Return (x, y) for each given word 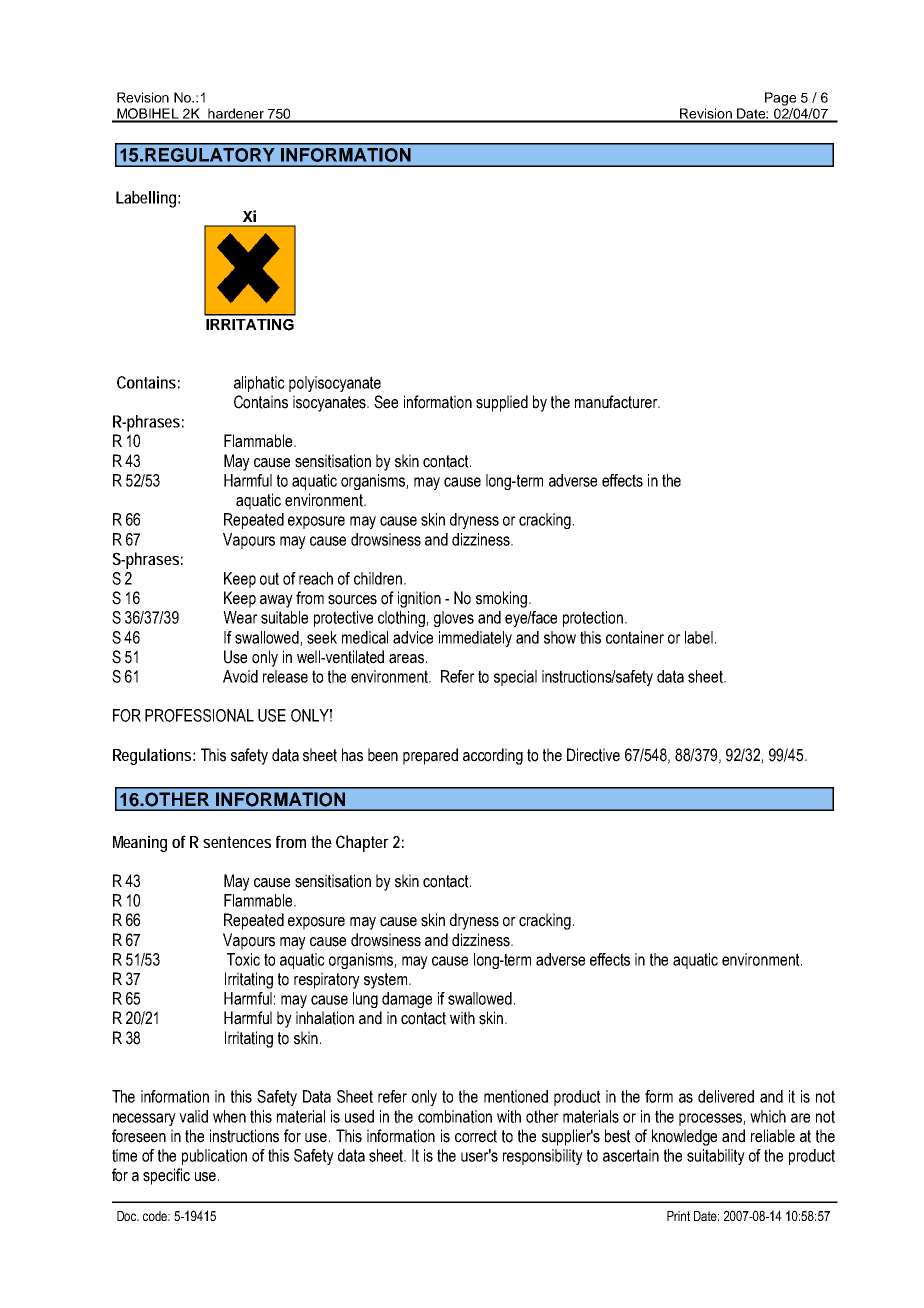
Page (780, 99)
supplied (502, 403)
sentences (237, 842)
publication (214, 1157)
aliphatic (259, 384)
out (269, 578)
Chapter (362, 843)
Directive (593, 755)
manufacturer (617, 402)
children (378, 578)
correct (476, 1136)
